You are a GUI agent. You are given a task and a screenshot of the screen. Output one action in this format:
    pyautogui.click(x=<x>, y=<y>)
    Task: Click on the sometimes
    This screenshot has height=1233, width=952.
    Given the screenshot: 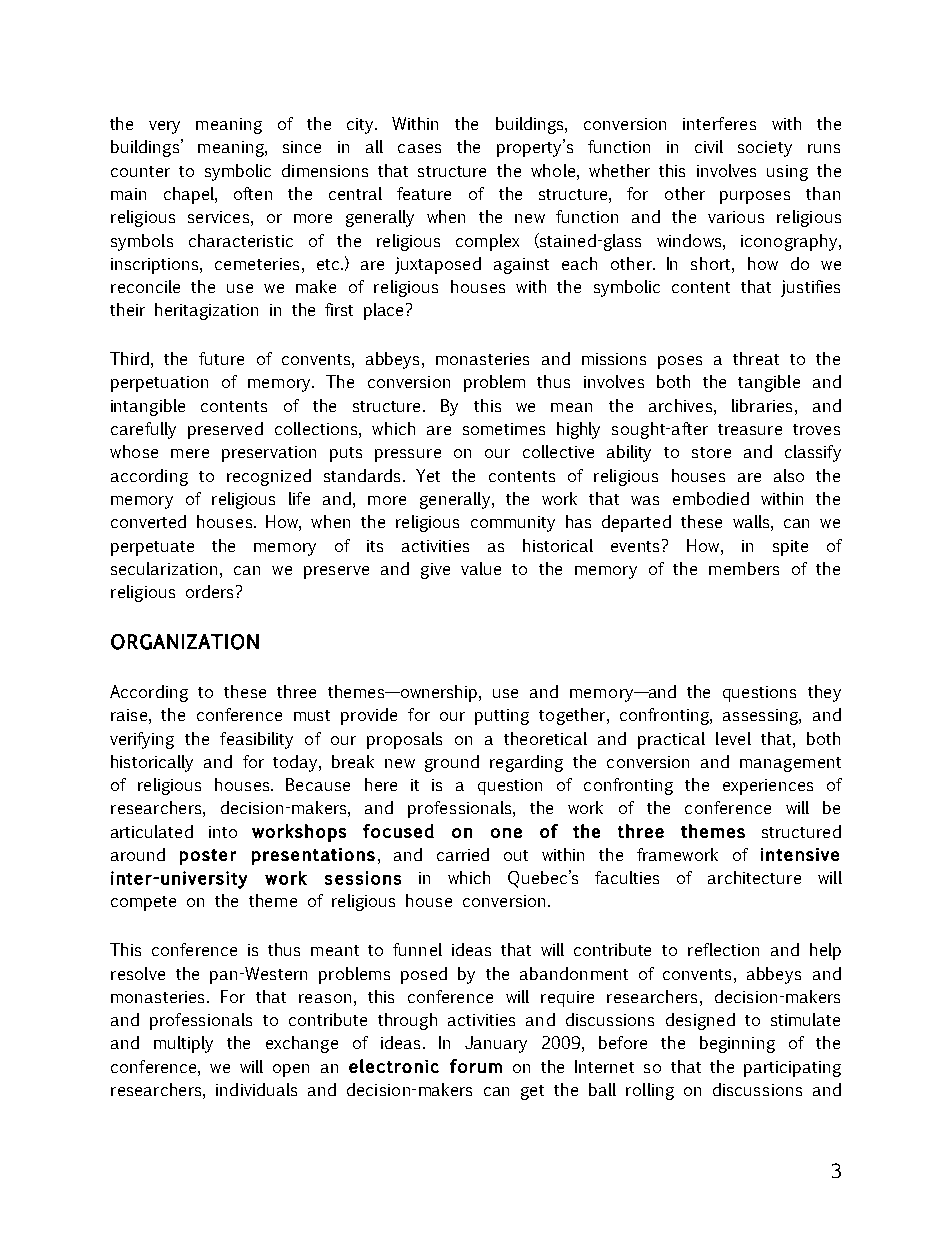 What is the action you would take?
    pyautogui.click(x=504, y=429)
